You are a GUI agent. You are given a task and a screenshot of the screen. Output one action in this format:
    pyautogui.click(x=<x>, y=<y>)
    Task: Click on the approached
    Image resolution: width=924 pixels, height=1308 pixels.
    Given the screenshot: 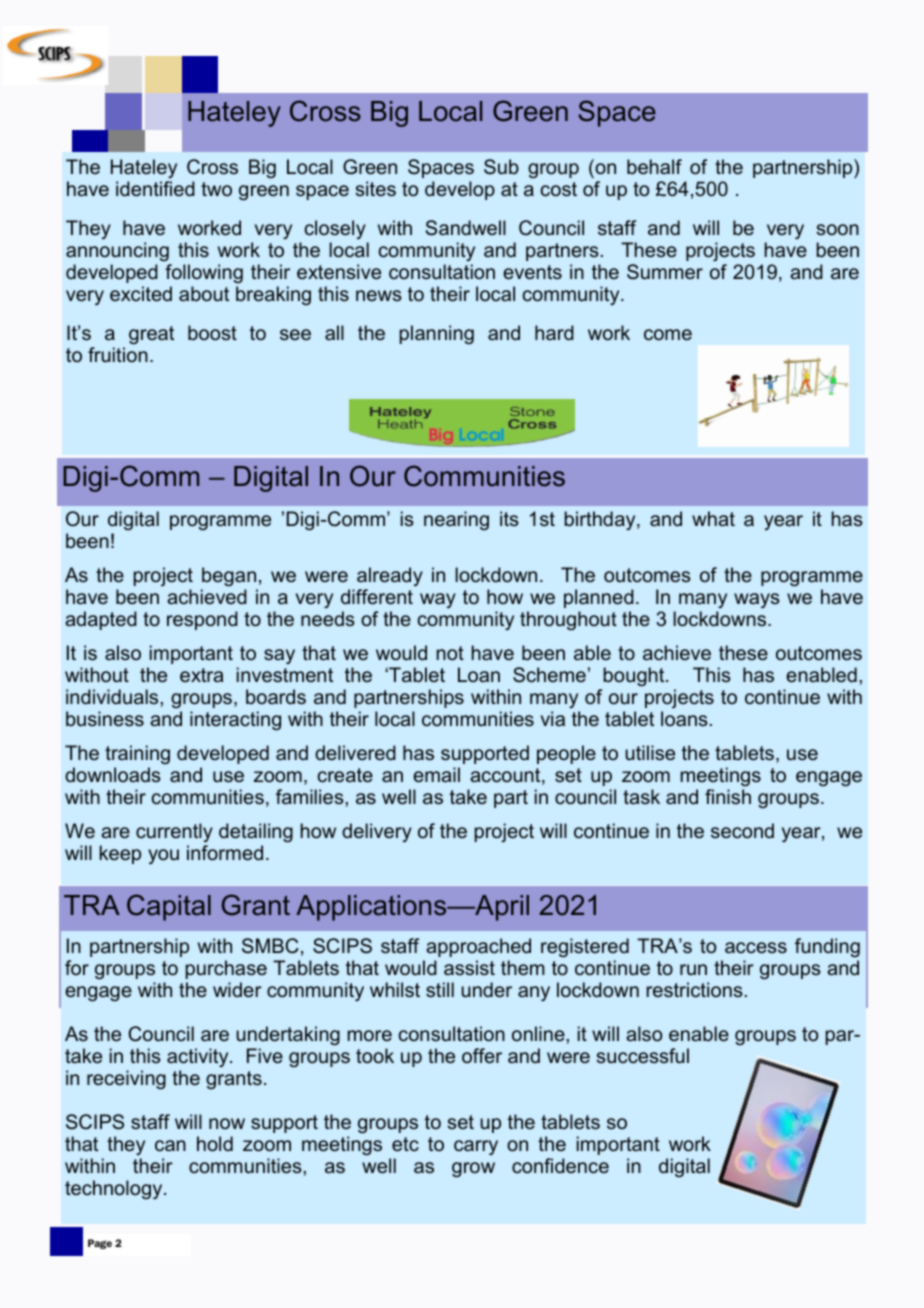 What is the action you would take?
    pyautogui.click(x=478, y=947)
